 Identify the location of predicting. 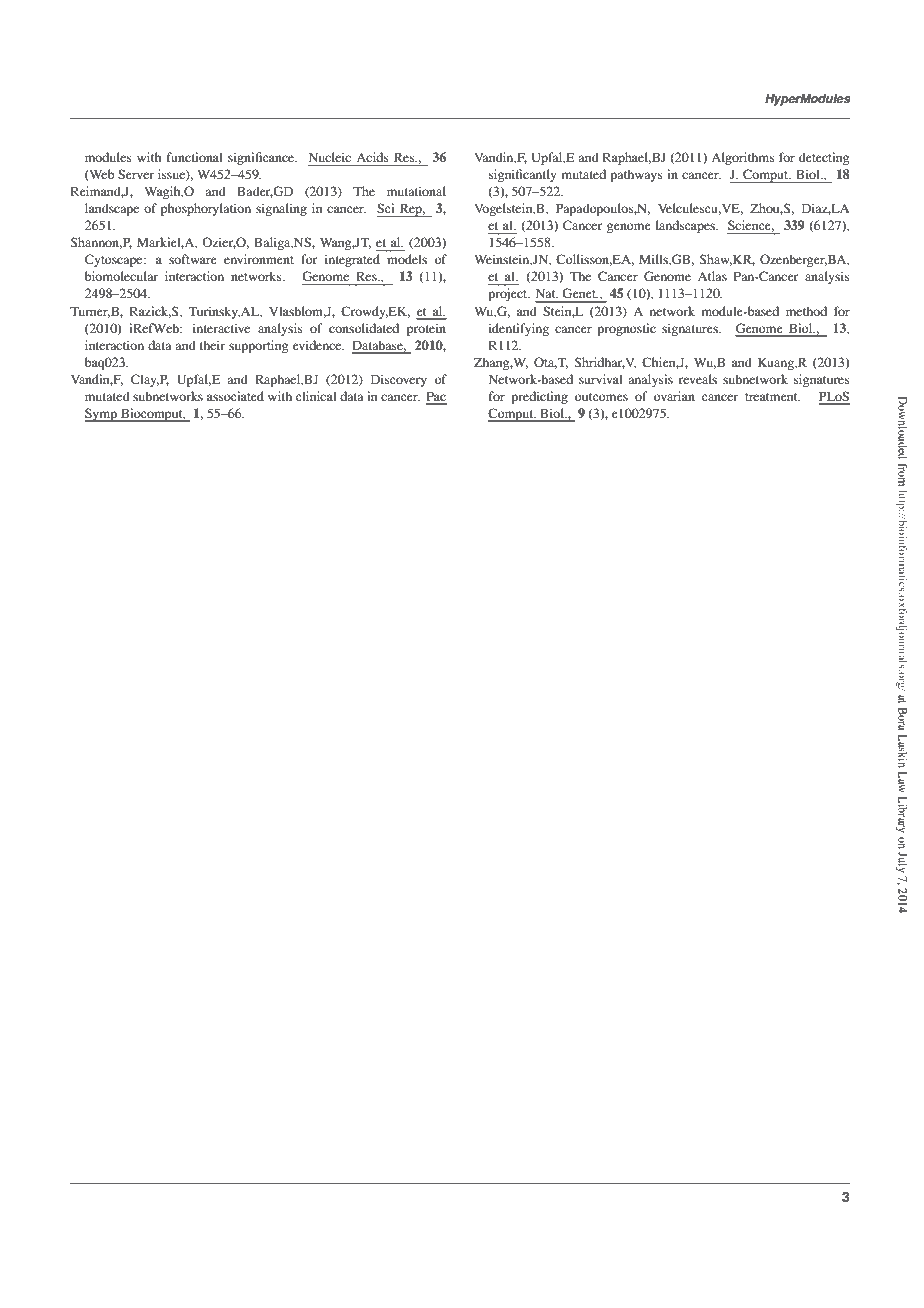
(539, 397).
